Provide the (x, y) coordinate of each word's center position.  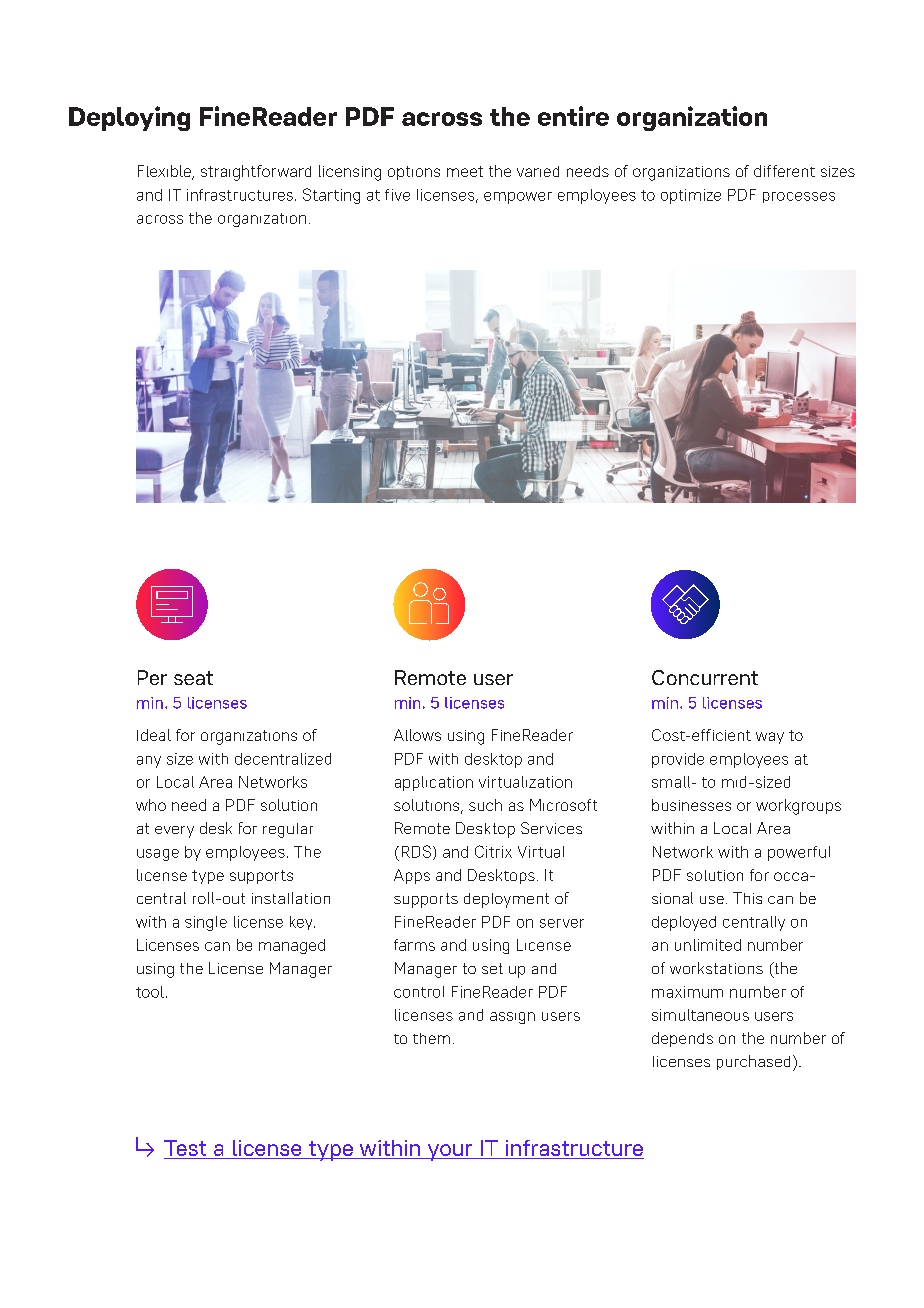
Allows (417, 735)
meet (465, 171)
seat (193, 678)
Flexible (165, 172)
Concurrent (705, 677)
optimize (691, 196)
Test (186, 1149)
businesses (691, 805)
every (174, 832)
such (485, 805)
